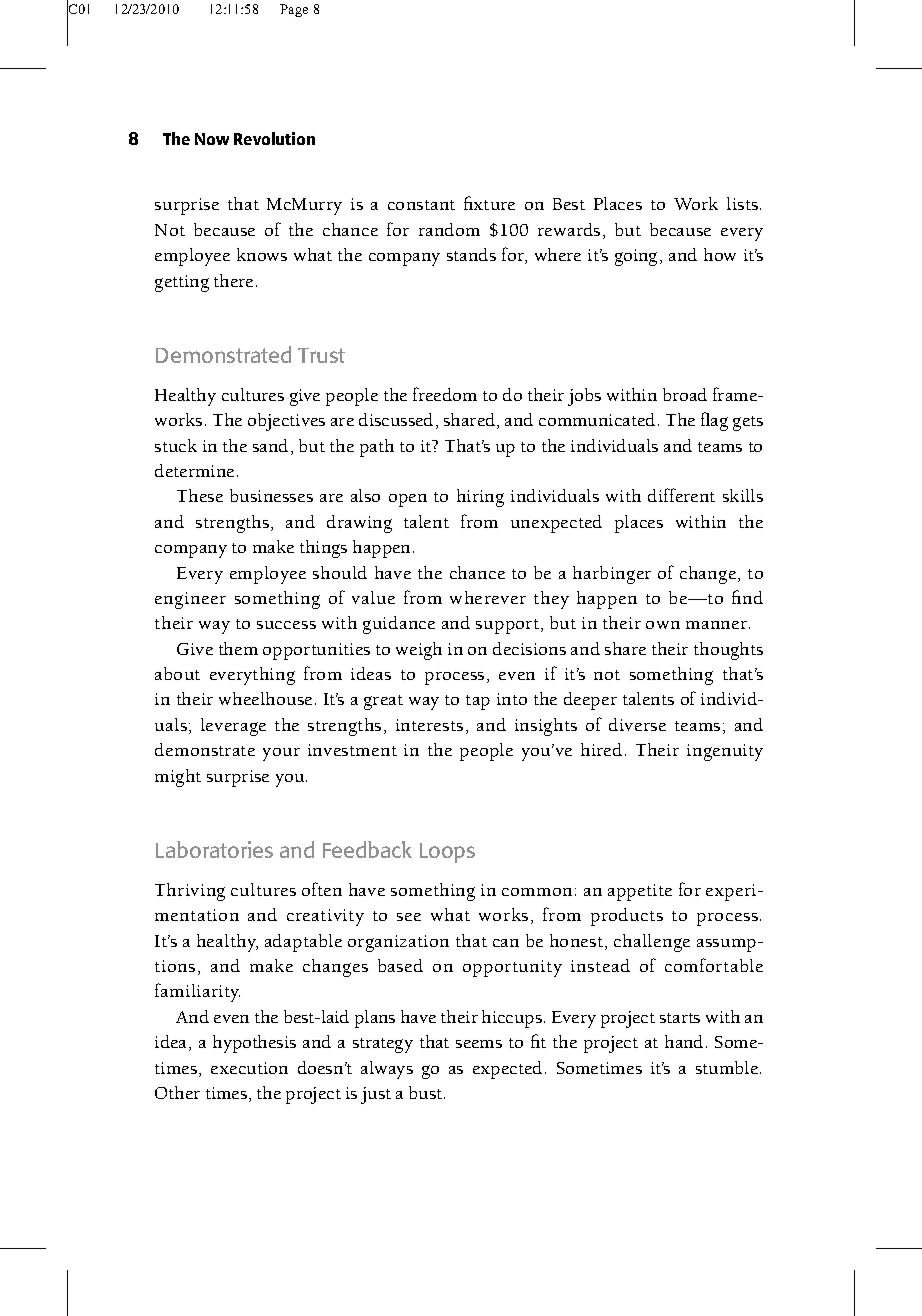 The height and width of the screenshot is (1316, 922). I want to click on lists, so click(744, 203).
